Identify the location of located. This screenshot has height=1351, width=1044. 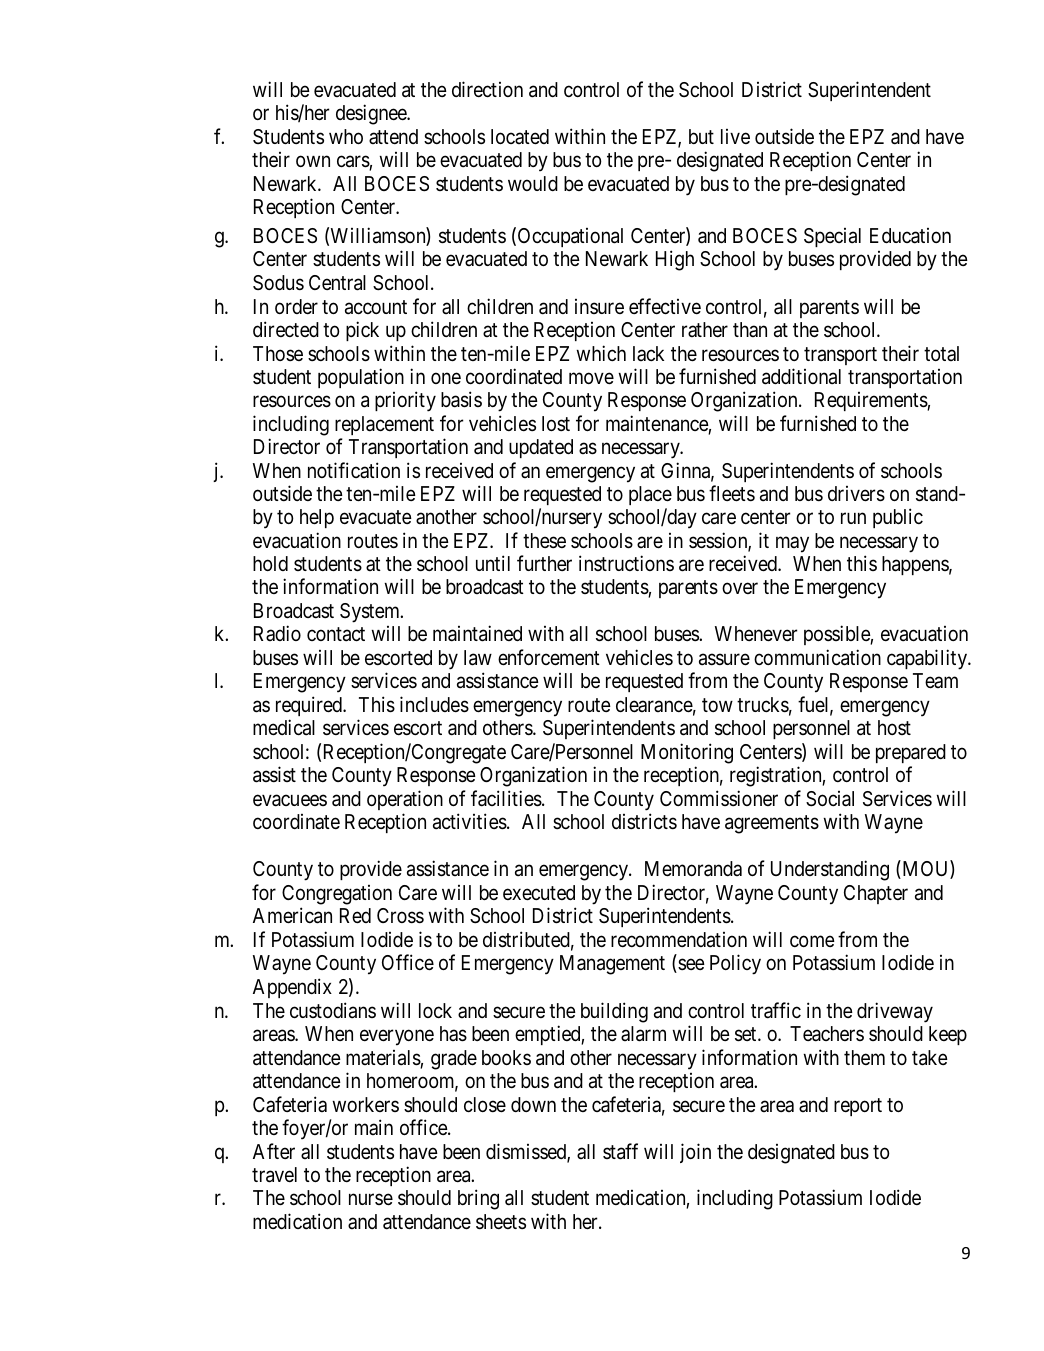
(520, 137).
